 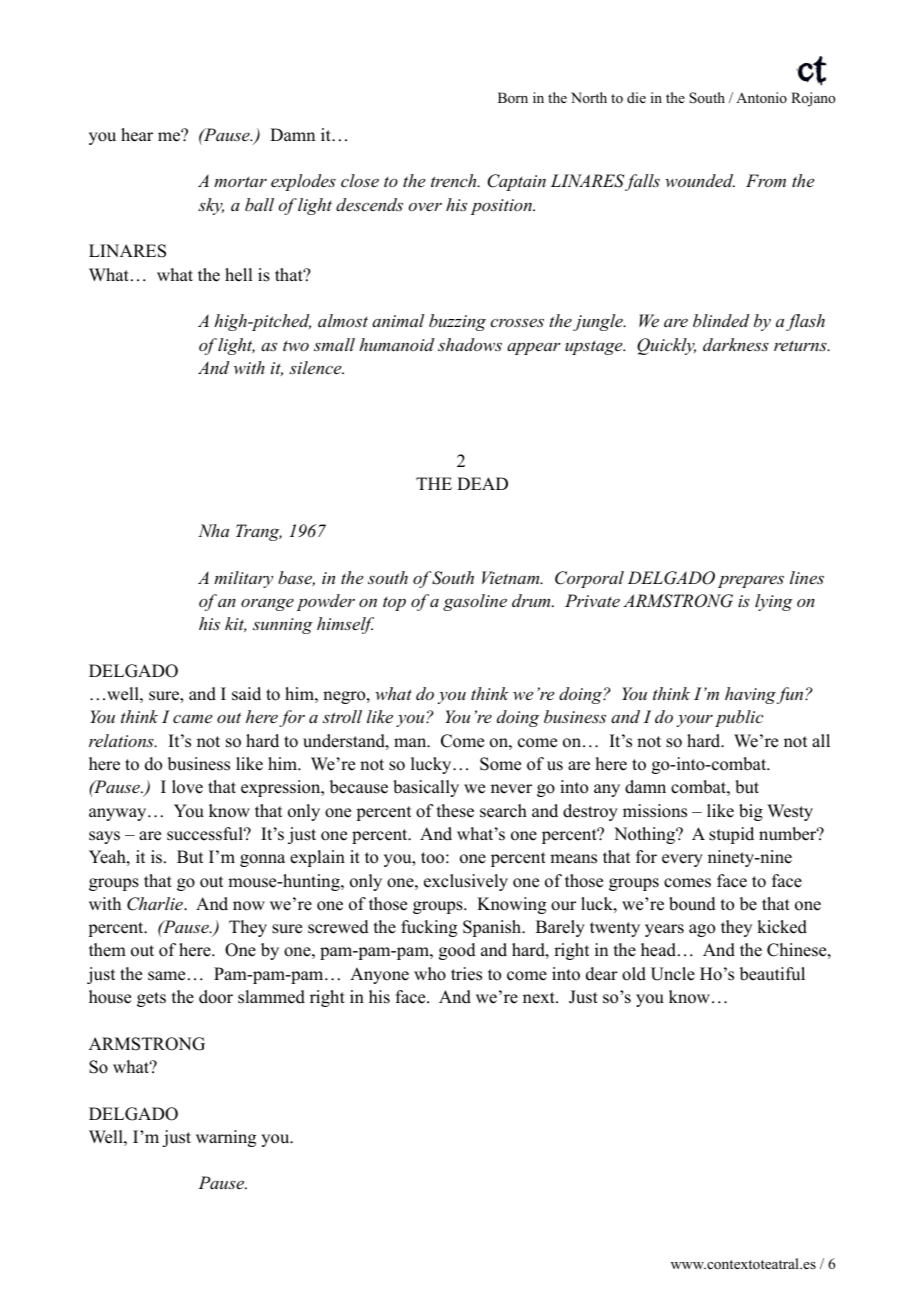 What do you see at coordinates (731, 835) in the screenshot?
I see `stupid` at bounding box center [731, 835].
